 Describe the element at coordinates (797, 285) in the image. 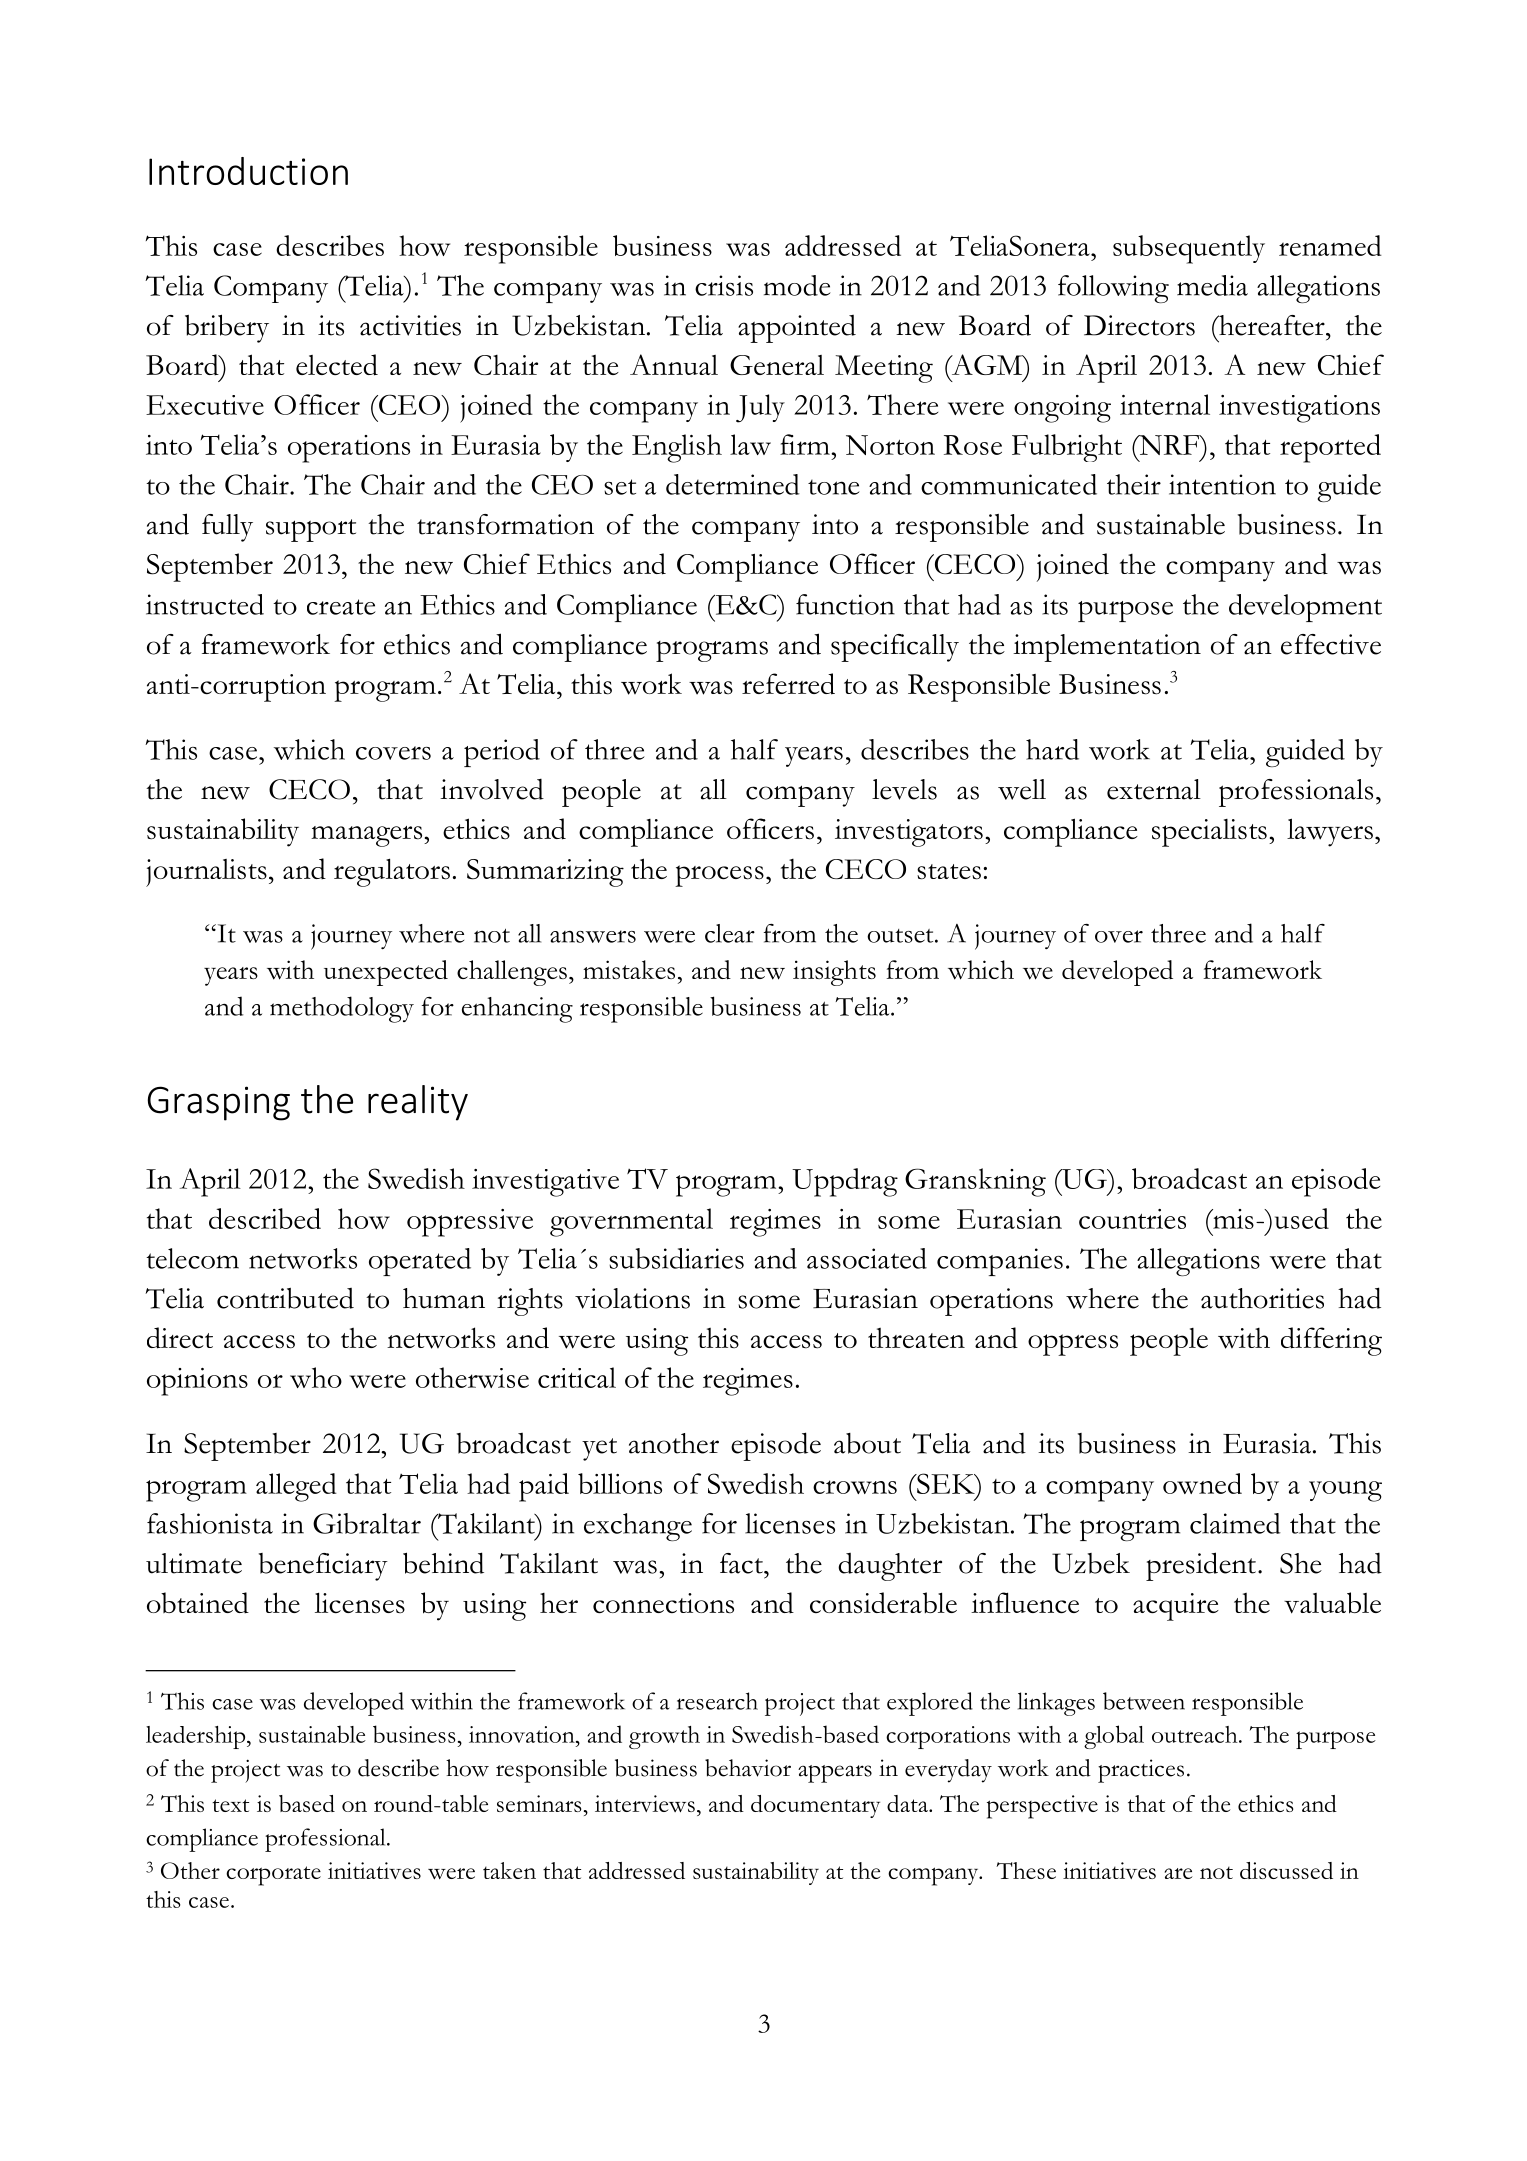

I see `mode` at that location.
